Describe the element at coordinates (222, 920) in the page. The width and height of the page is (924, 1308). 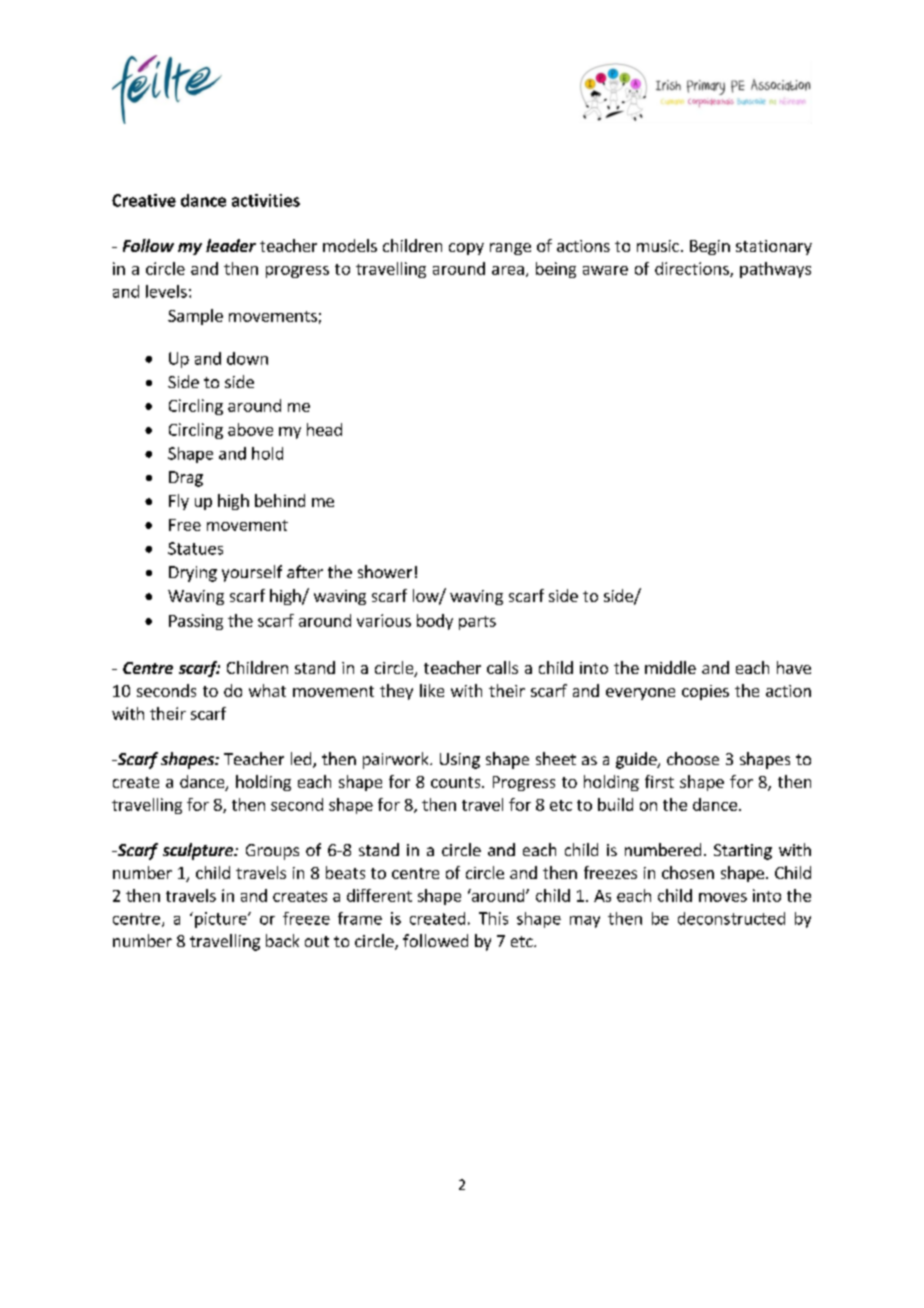
I see `picture` at that location.
